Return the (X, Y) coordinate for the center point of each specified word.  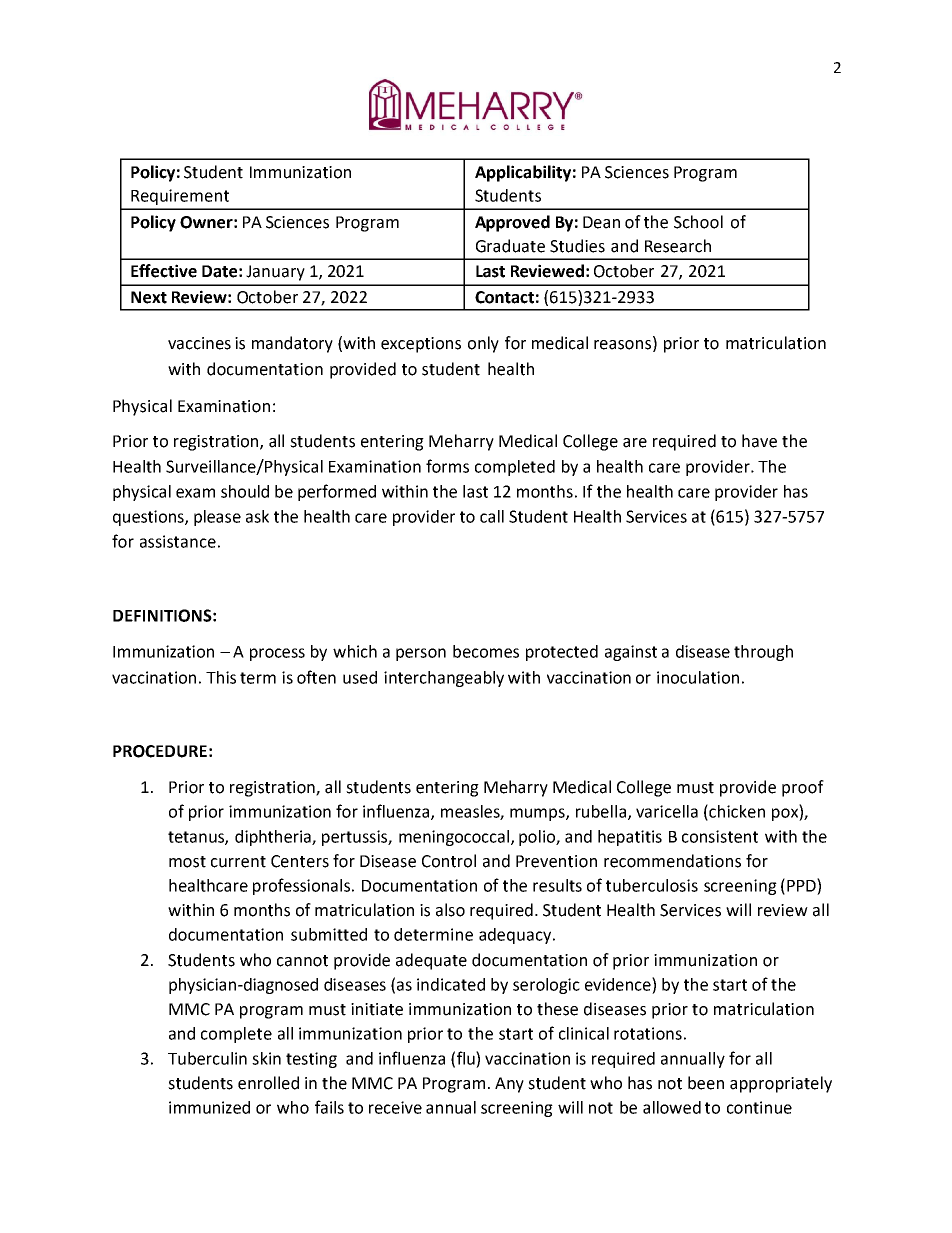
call (492, 516)
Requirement (180, 197)
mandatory (292, 344)
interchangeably (444, 679)
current (238, 862)
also (450, 910)
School (698, 222)
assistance (178, 541)
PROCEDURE (160, 751)
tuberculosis (652, 885)
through (763, 653)
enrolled (268, 1083)
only (483, 344)
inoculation (698, 677)
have (759, 441)
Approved (512, 223)
